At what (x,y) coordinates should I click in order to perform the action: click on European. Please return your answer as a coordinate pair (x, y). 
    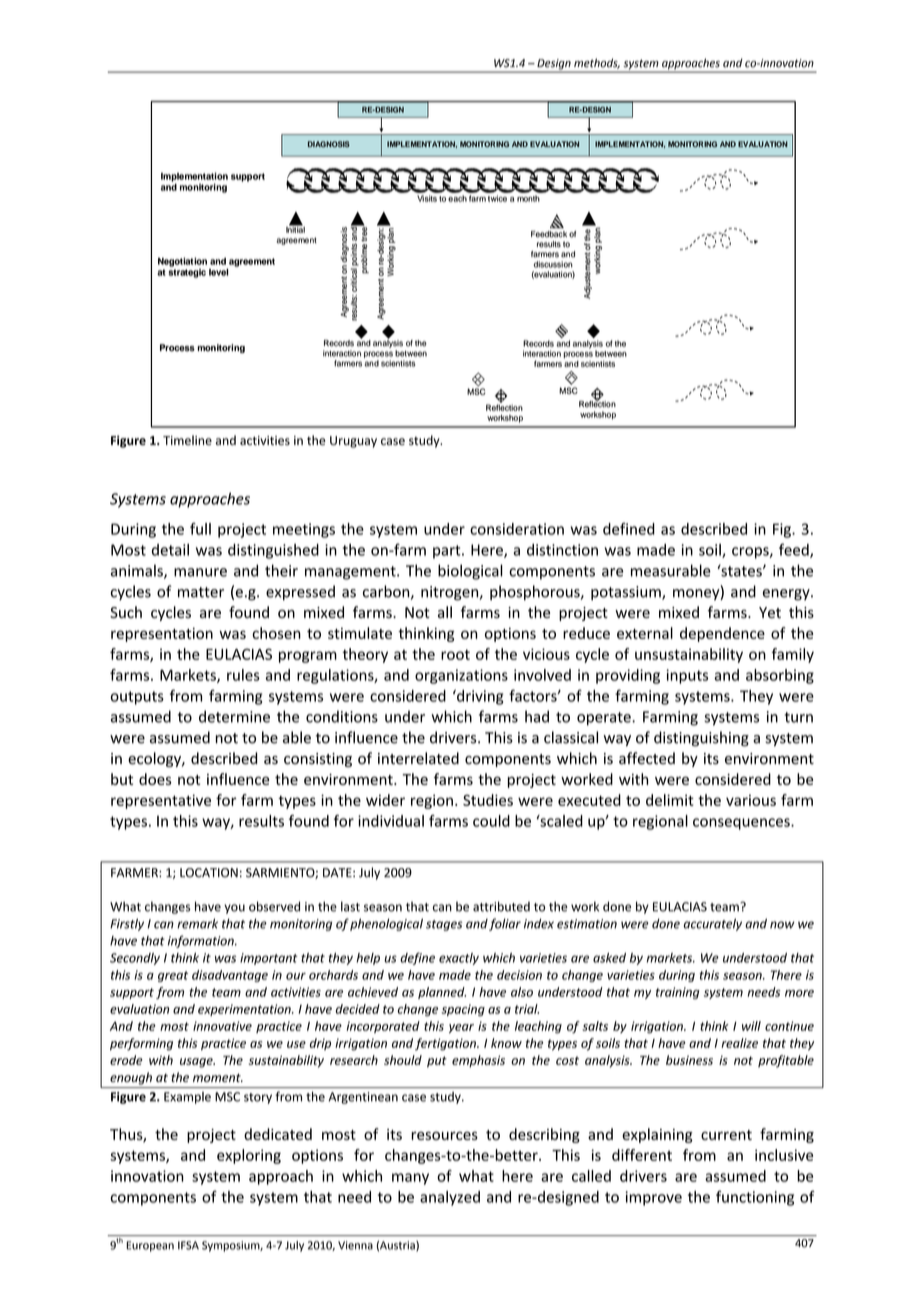
    Looking at the image, I should click on (150, 1246).
